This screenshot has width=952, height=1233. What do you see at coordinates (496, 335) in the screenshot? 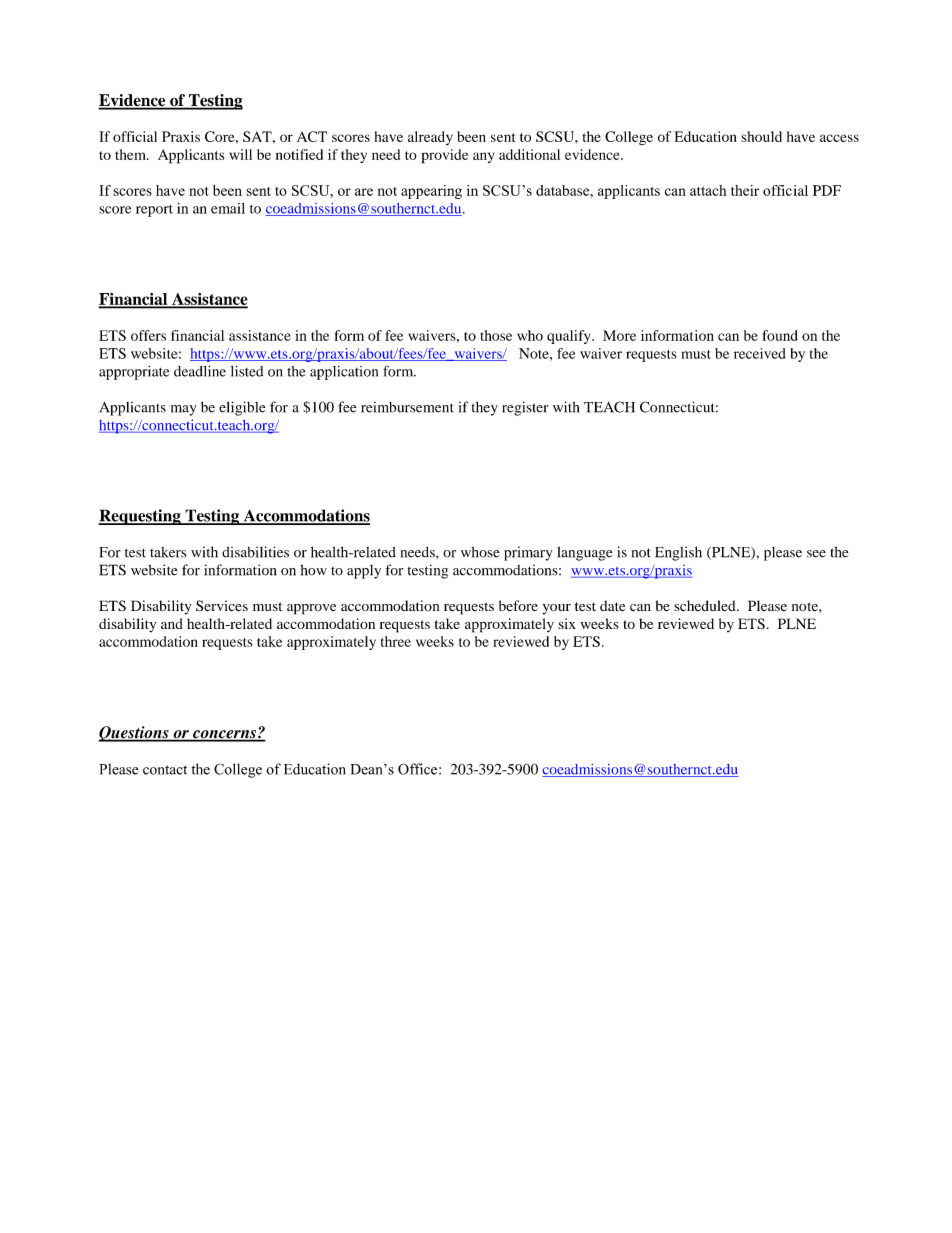
I see `those` at bounding box center [496, 335].
